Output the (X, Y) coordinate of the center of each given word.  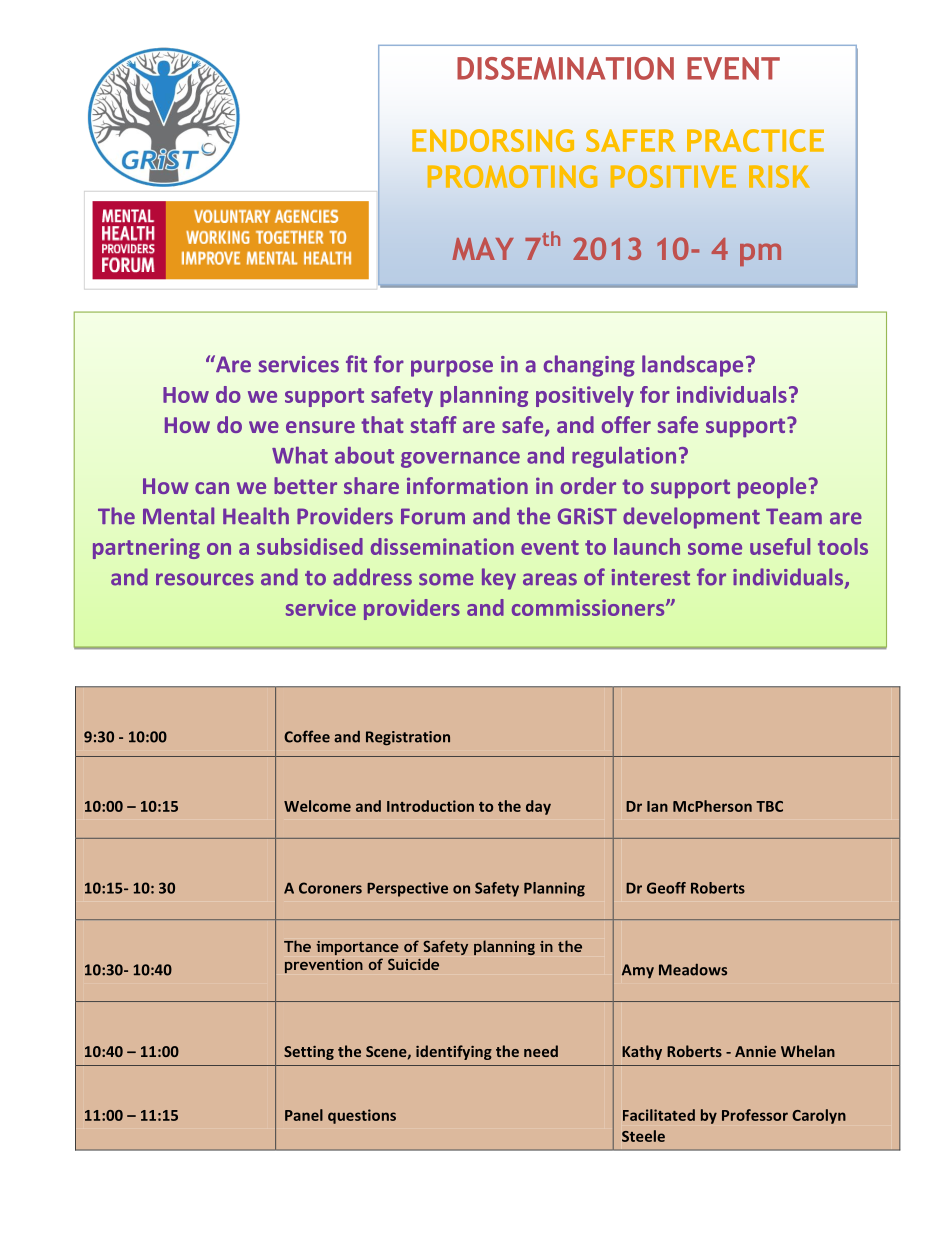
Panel (304, 1115)
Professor (755, 1115)
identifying (454, 1052)
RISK (779, 176)
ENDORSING (493, 140)
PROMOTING (512, 176)
